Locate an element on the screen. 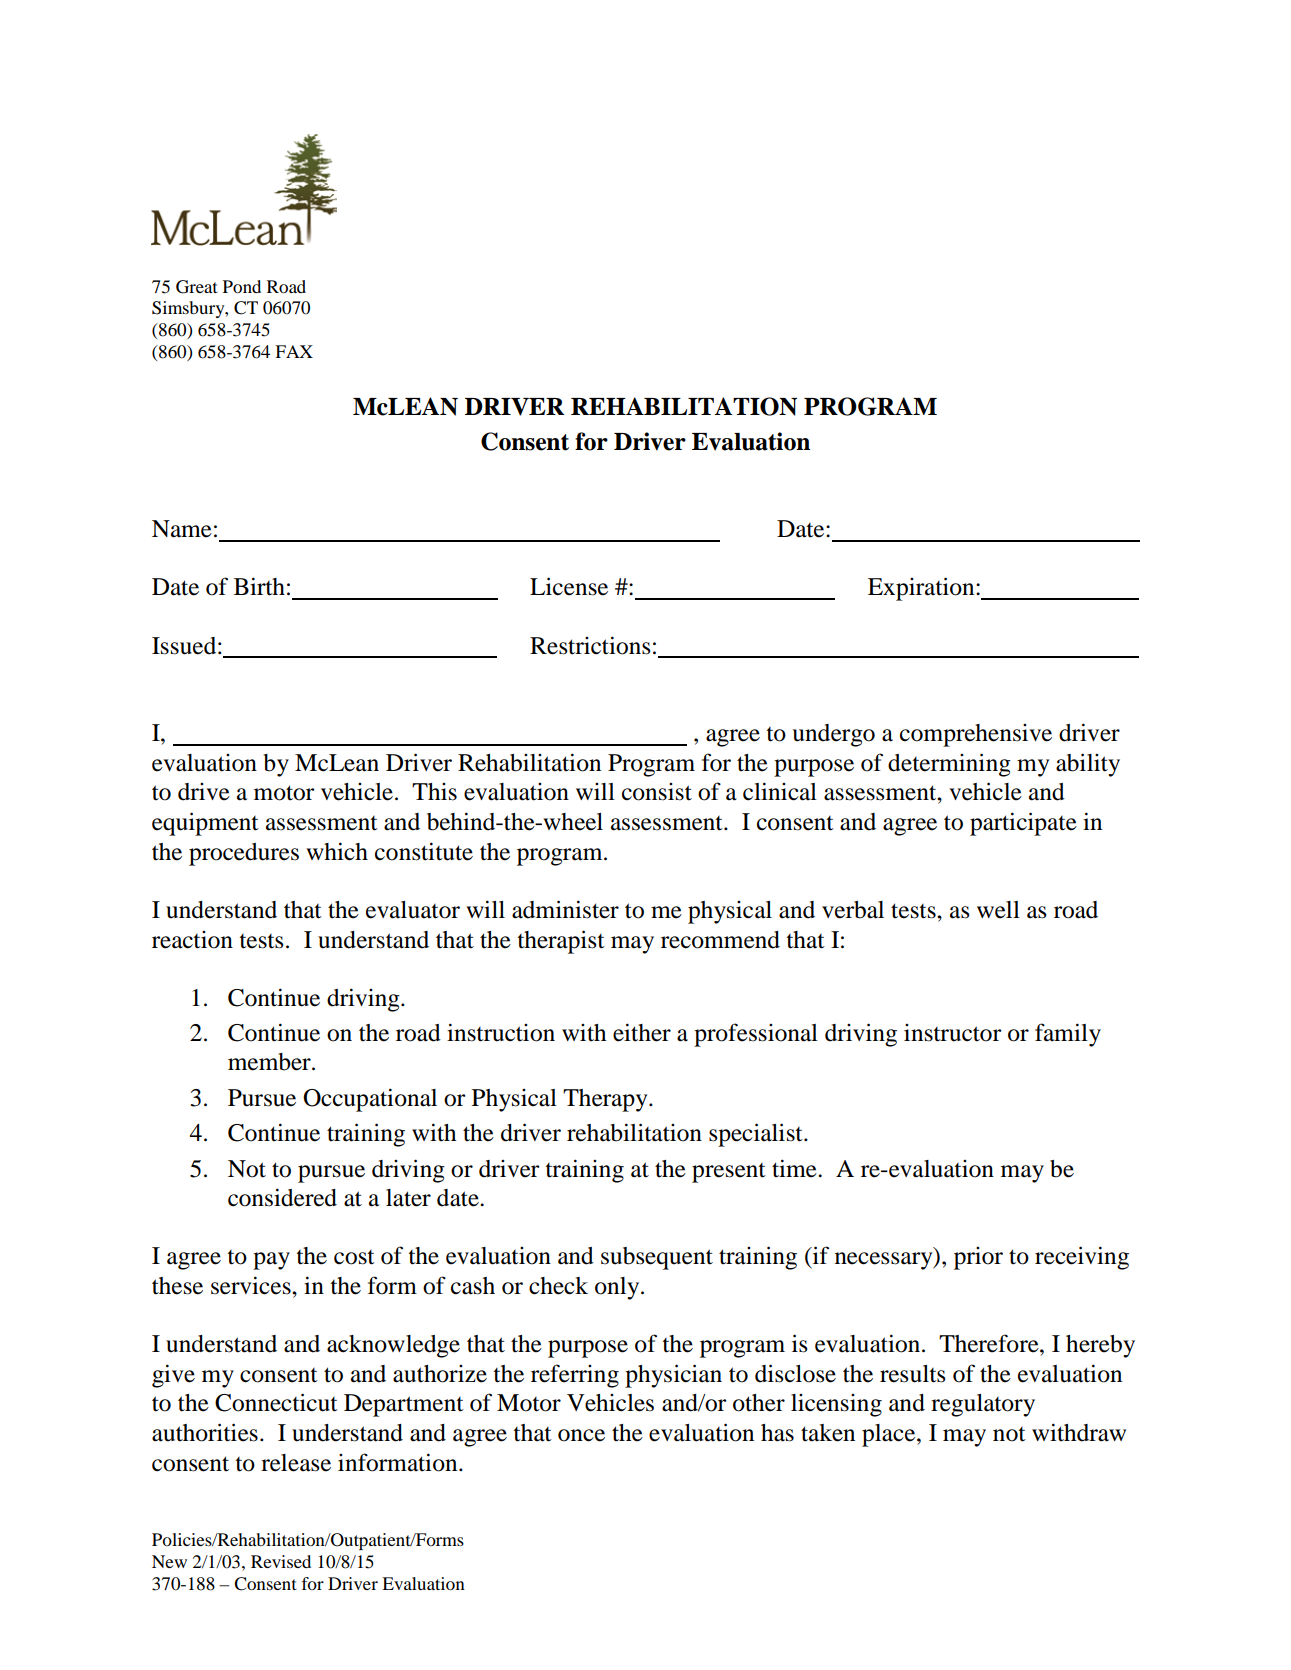  Revised is located at coordinates (281, 1561).
